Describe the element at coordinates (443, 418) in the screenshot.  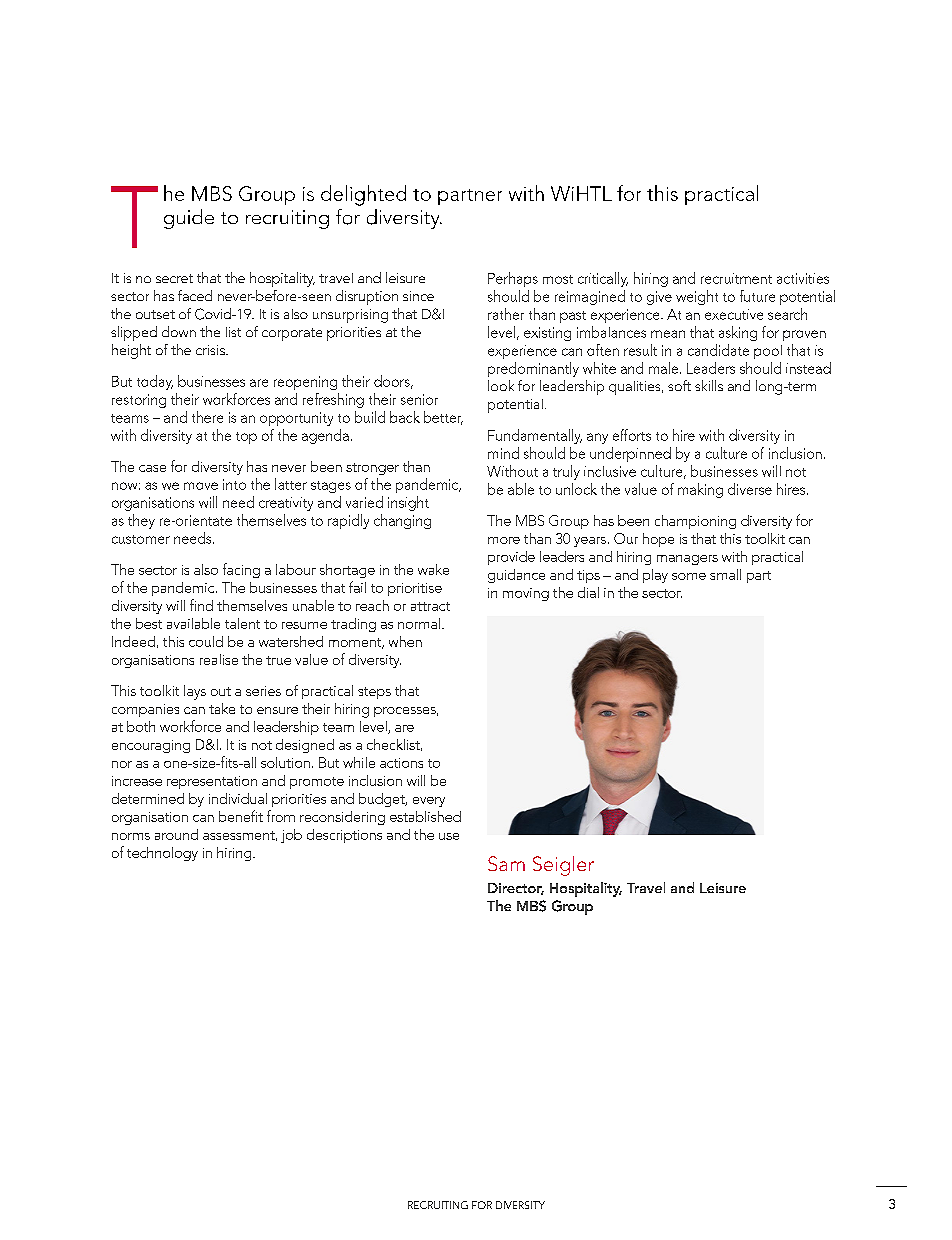
I see `better` at that location.
